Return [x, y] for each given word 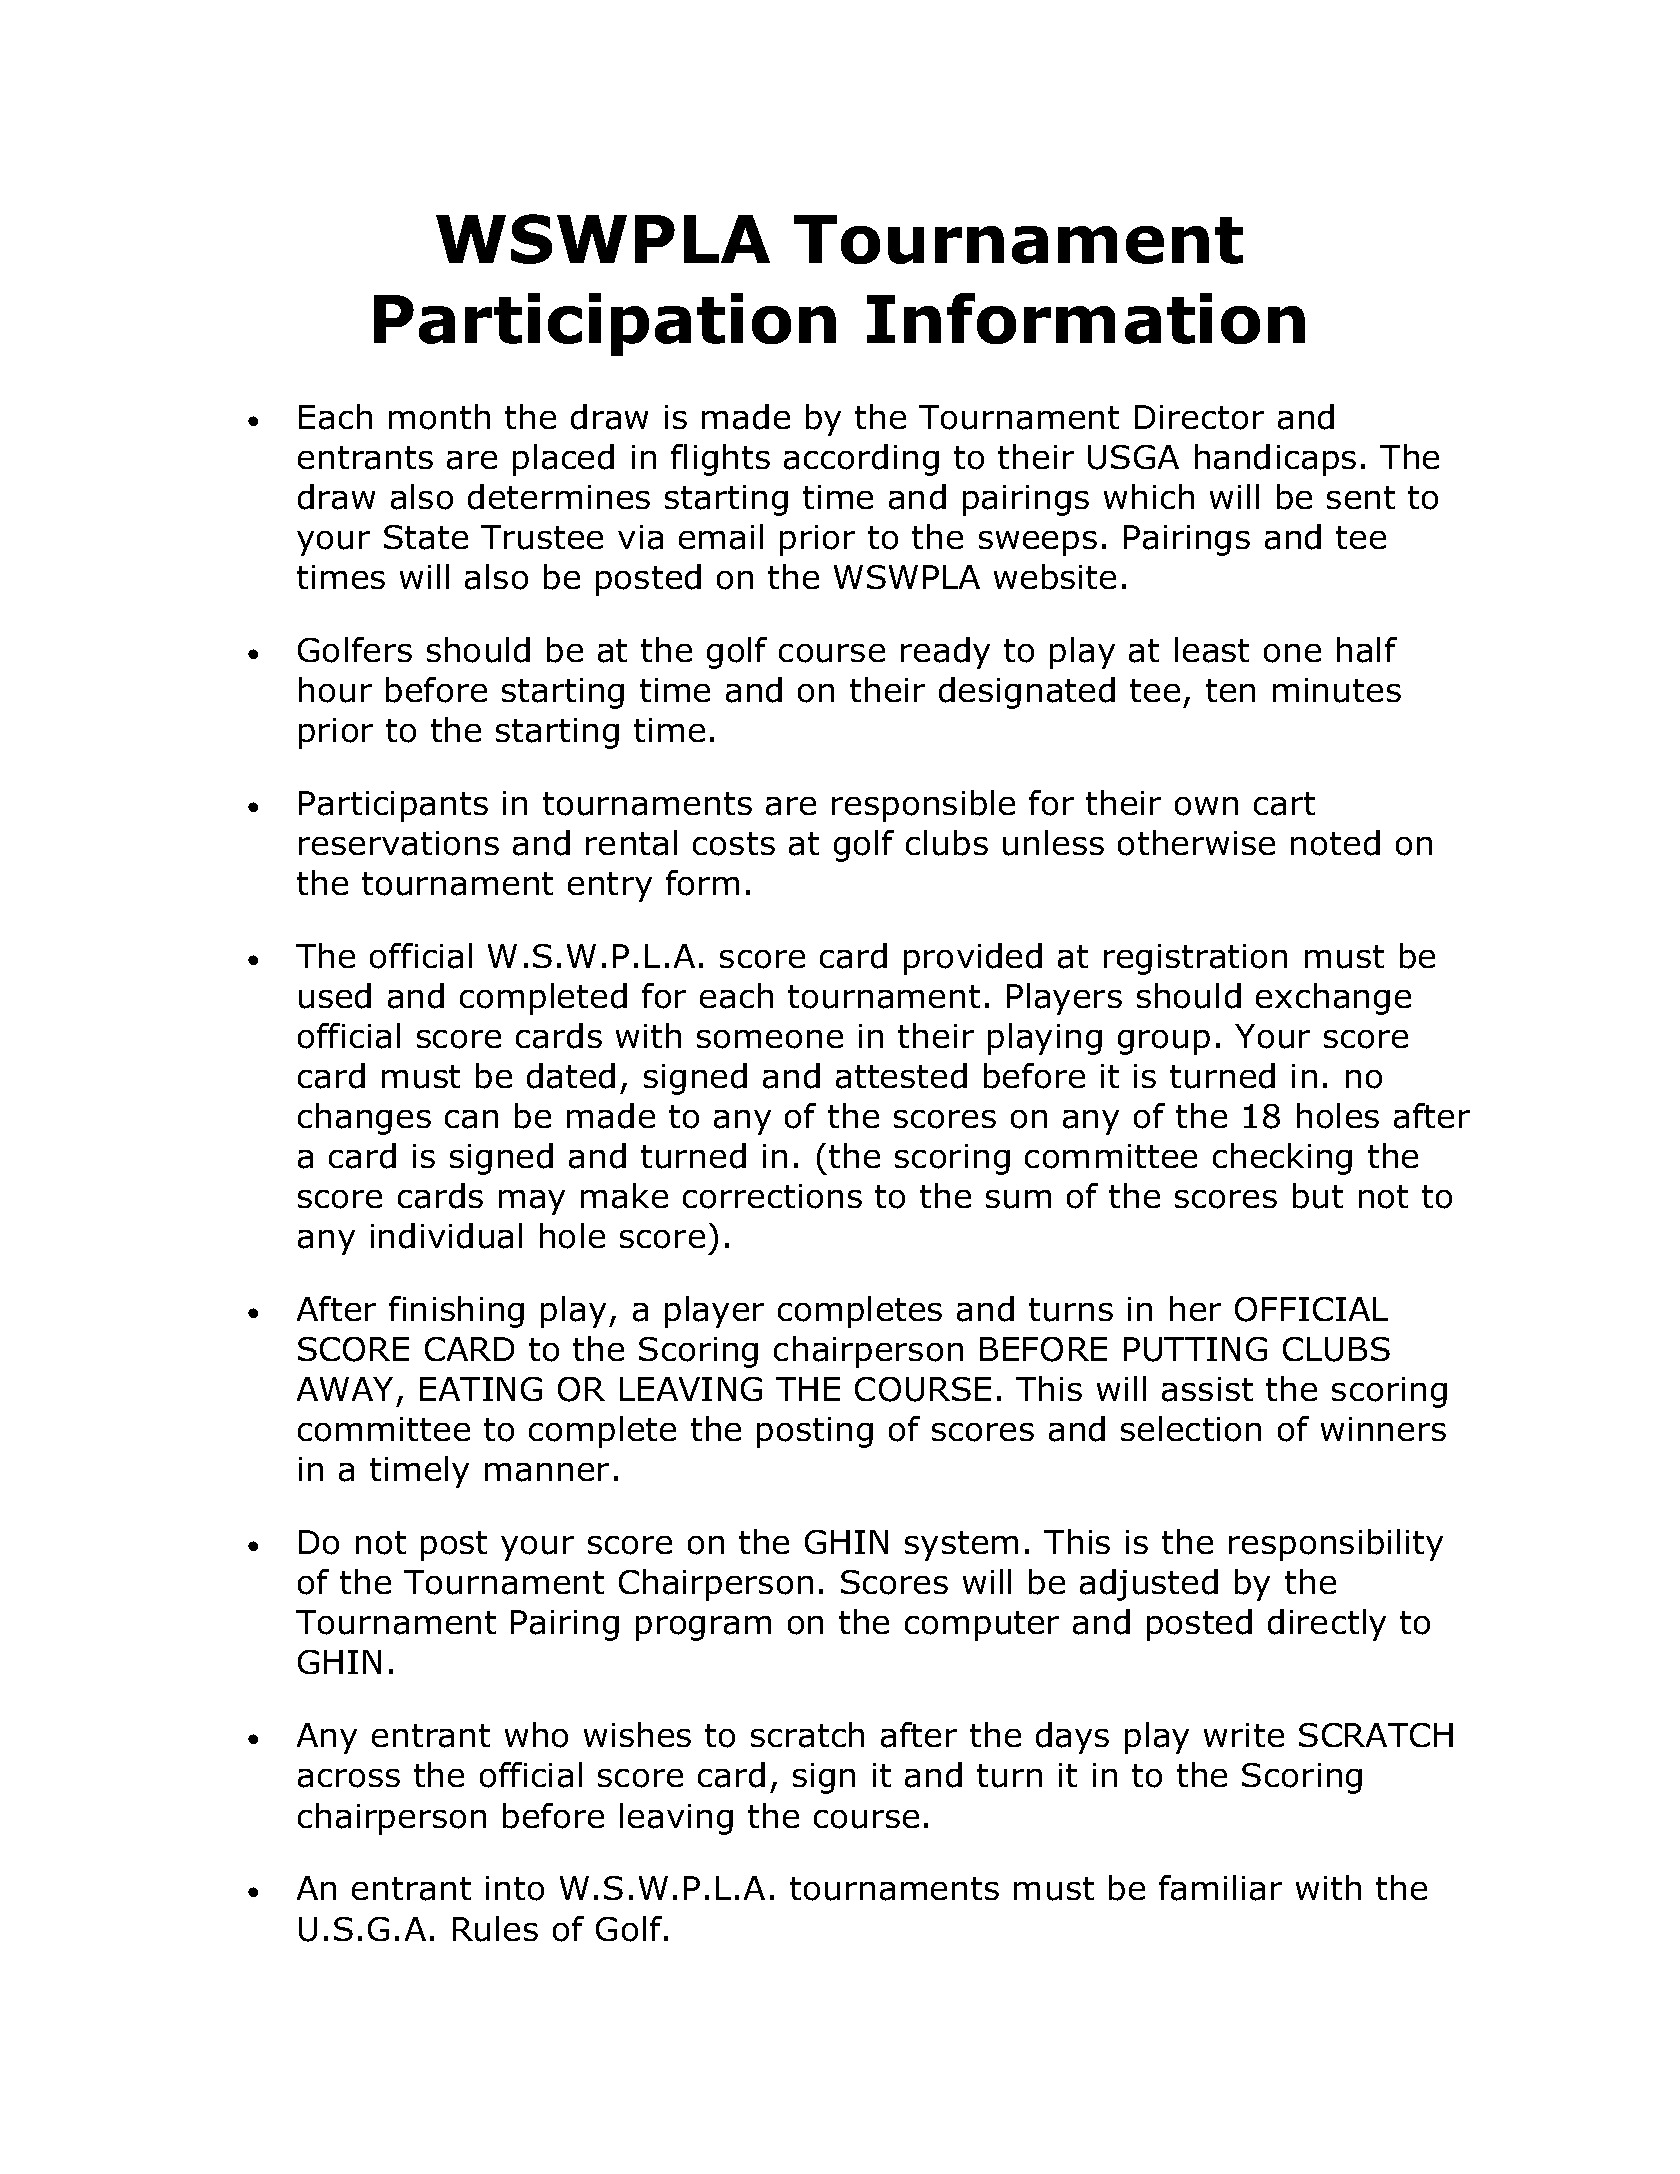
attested [901, 1076]
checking [1282, 1159]
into [515, 1888]
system [961, 1546]
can [471, 1119]
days [1072, 1738]
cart [1284, 804]
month [439, 417]
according [861, 460]
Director [1199, 417]
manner [547, 1472]
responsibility [1336, 1545]
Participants [393, 806]
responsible [923, 806]
